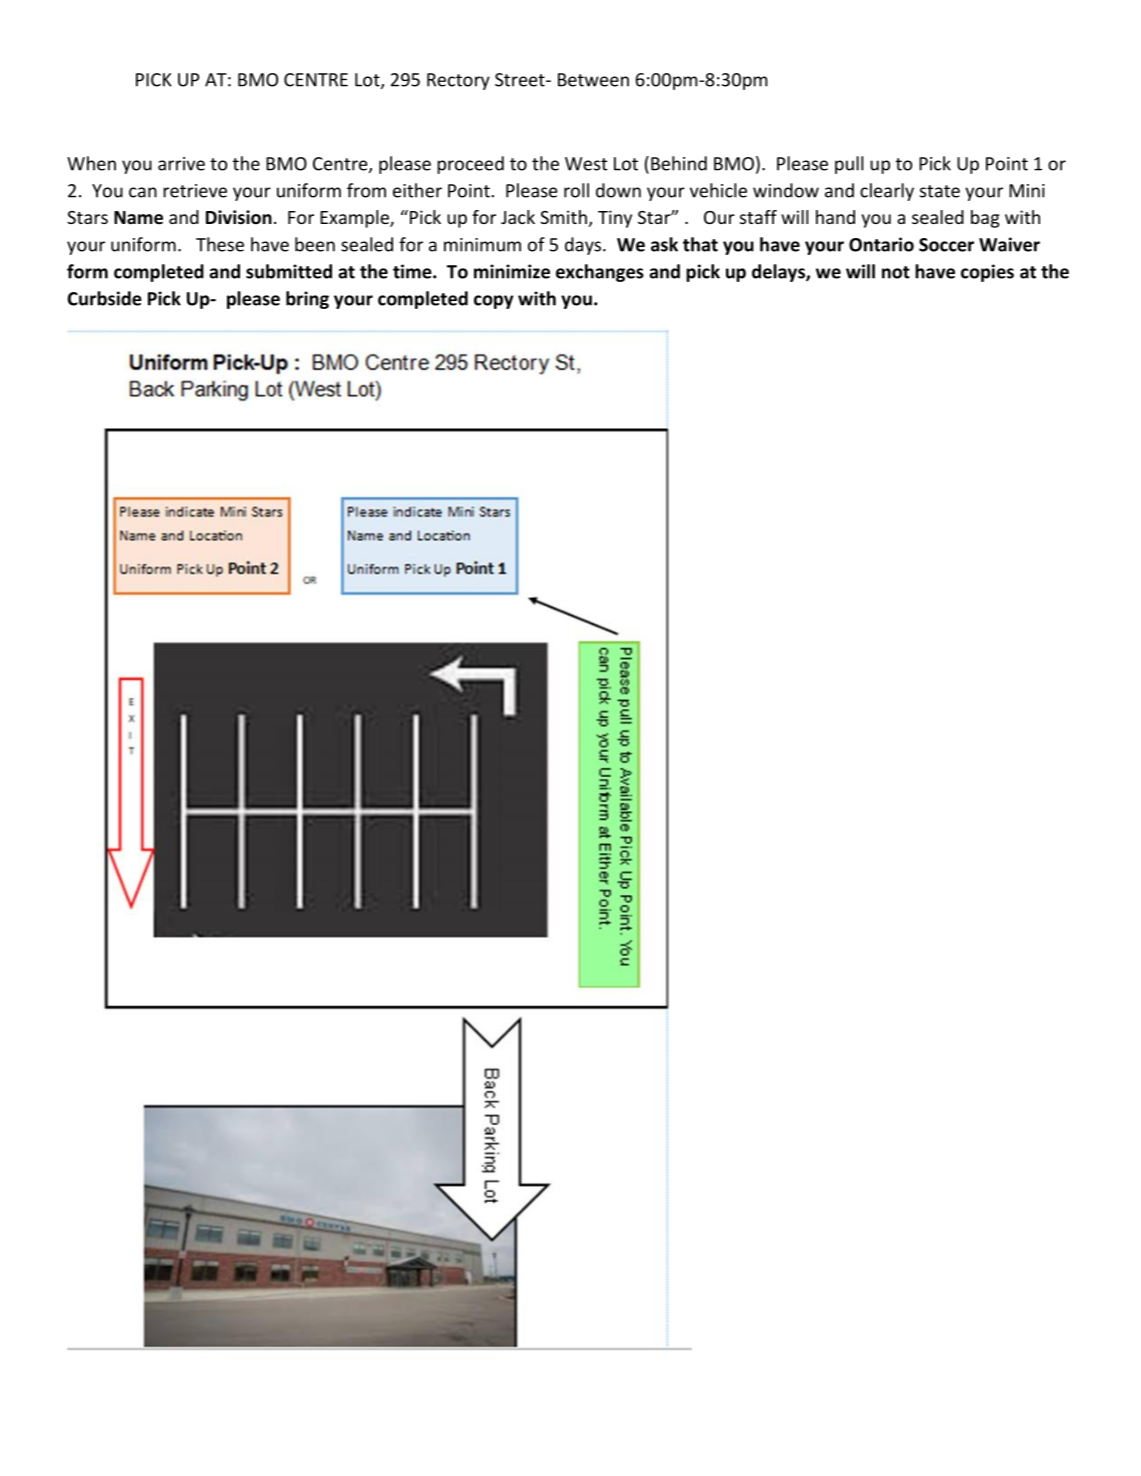  I want to click on copy, so click(493, 302).
